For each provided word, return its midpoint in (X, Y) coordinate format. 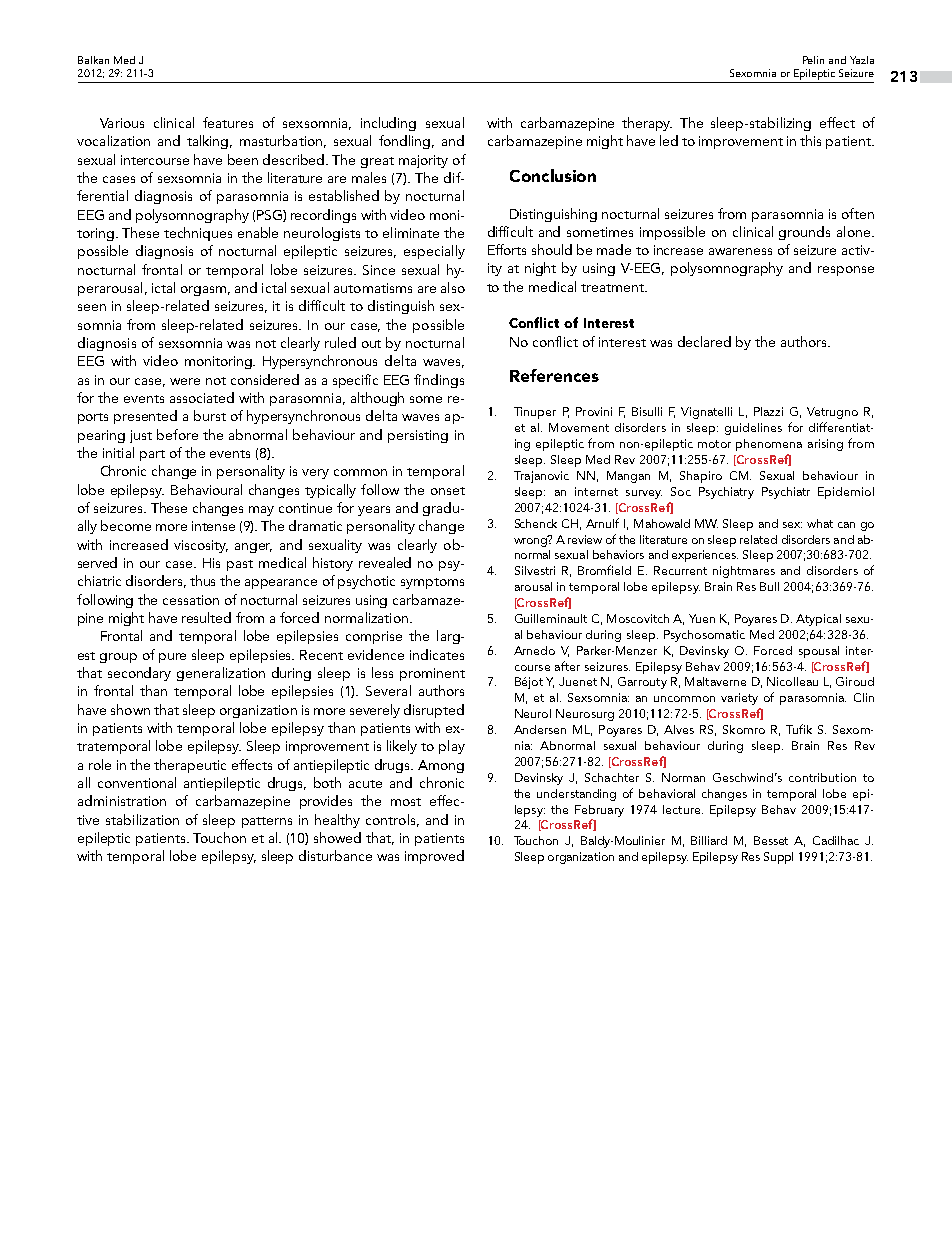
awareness (740, 251)
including (388, 124)
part (152, 455)
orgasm (203, 291)
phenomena (769, 445)
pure (172, 658)
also (453, 287)
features (228, 122)
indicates (437, 654)
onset (448, 491)
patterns (267, 822)
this (810, 140)
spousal (819, 652)
